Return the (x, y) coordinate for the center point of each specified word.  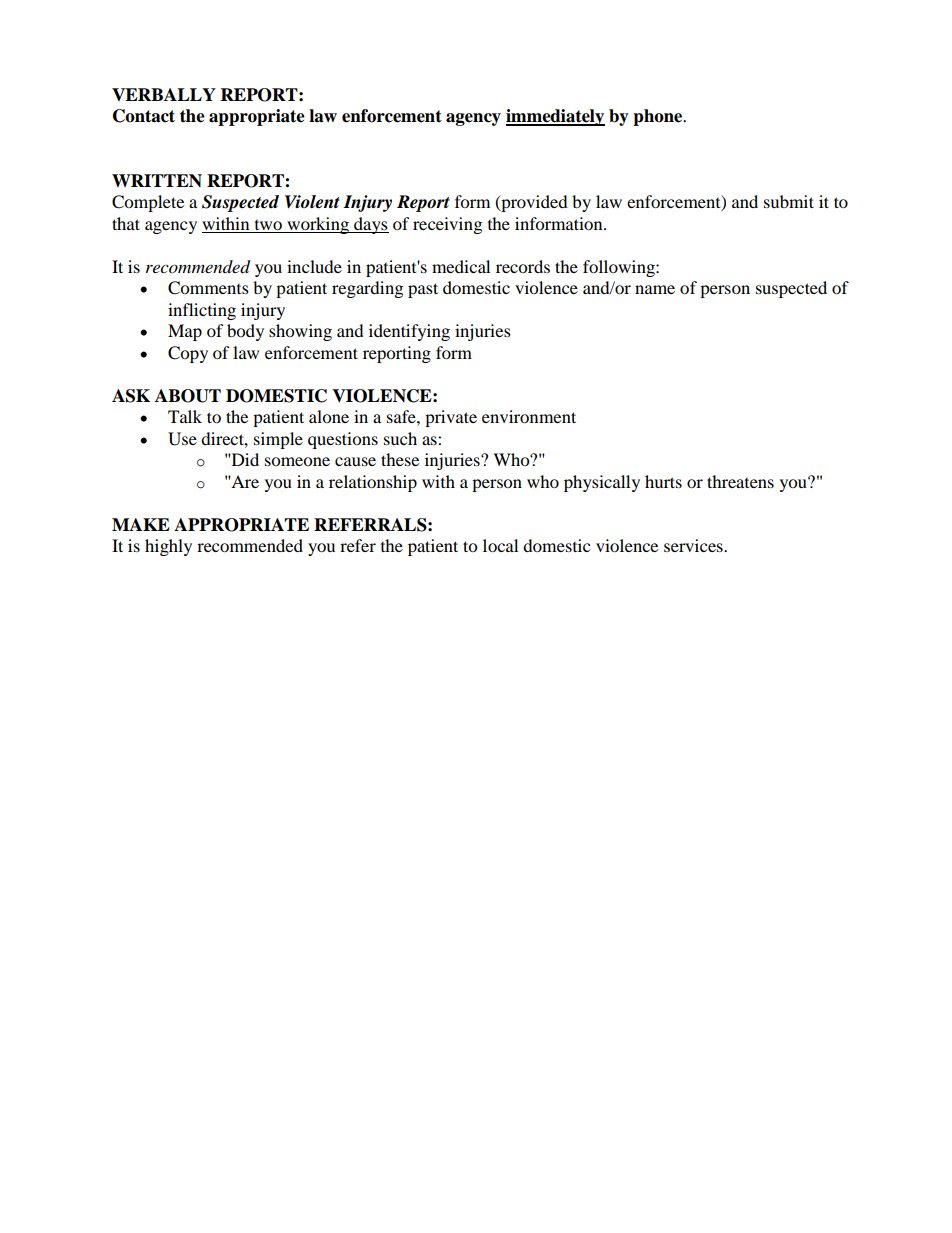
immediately (555, 117)
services (694, 545)
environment (529, 416)
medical (461, 266)
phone (659, 117)
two (268, 226)
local (500, 545)
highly (168, 547)
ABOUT (188, 396)
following (620, 268)
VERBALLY (164, 94)
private (451, 418)
